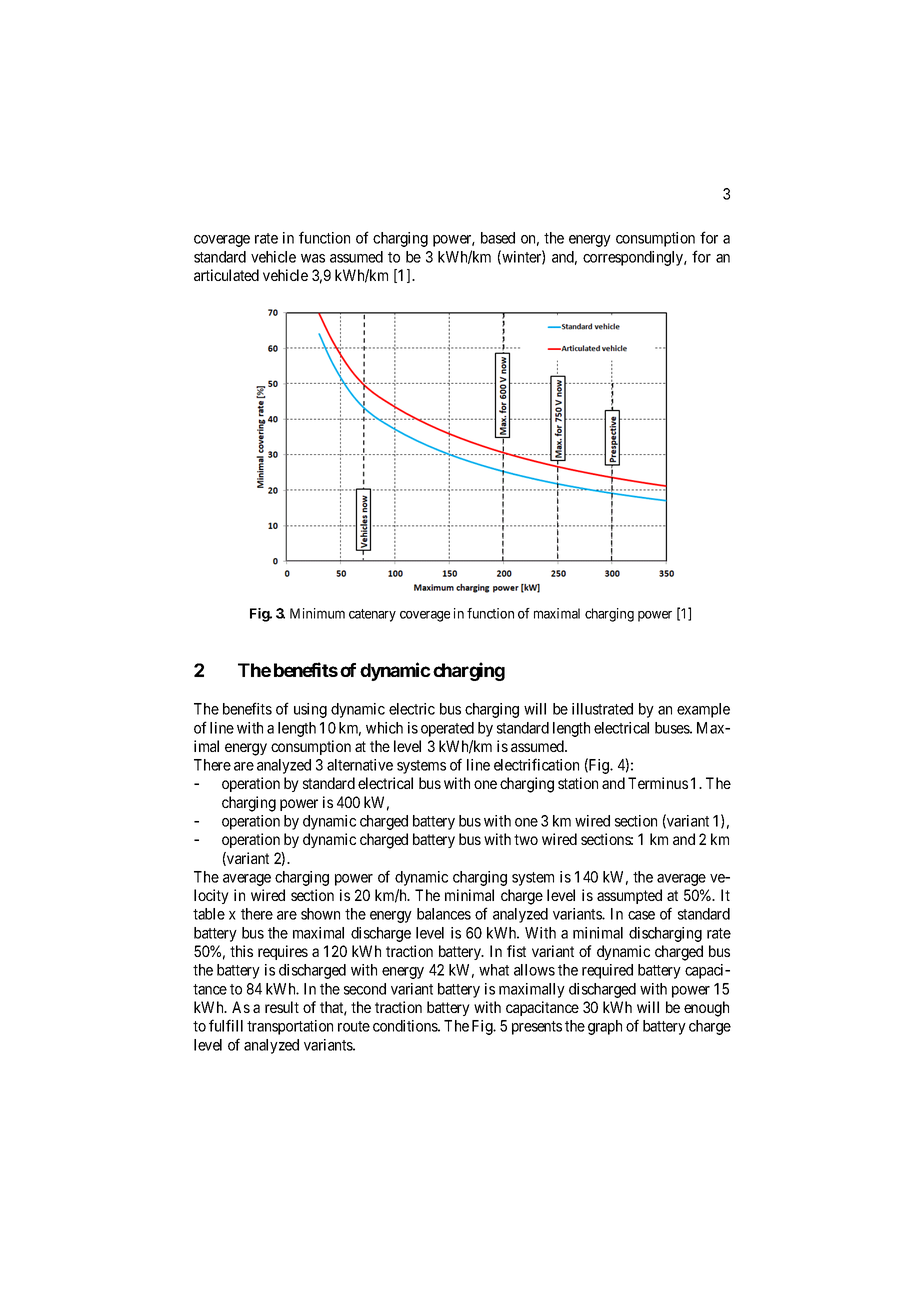  Describe the element at coordinates (282, 1007) in the screenshot. I see `result` at that location.
